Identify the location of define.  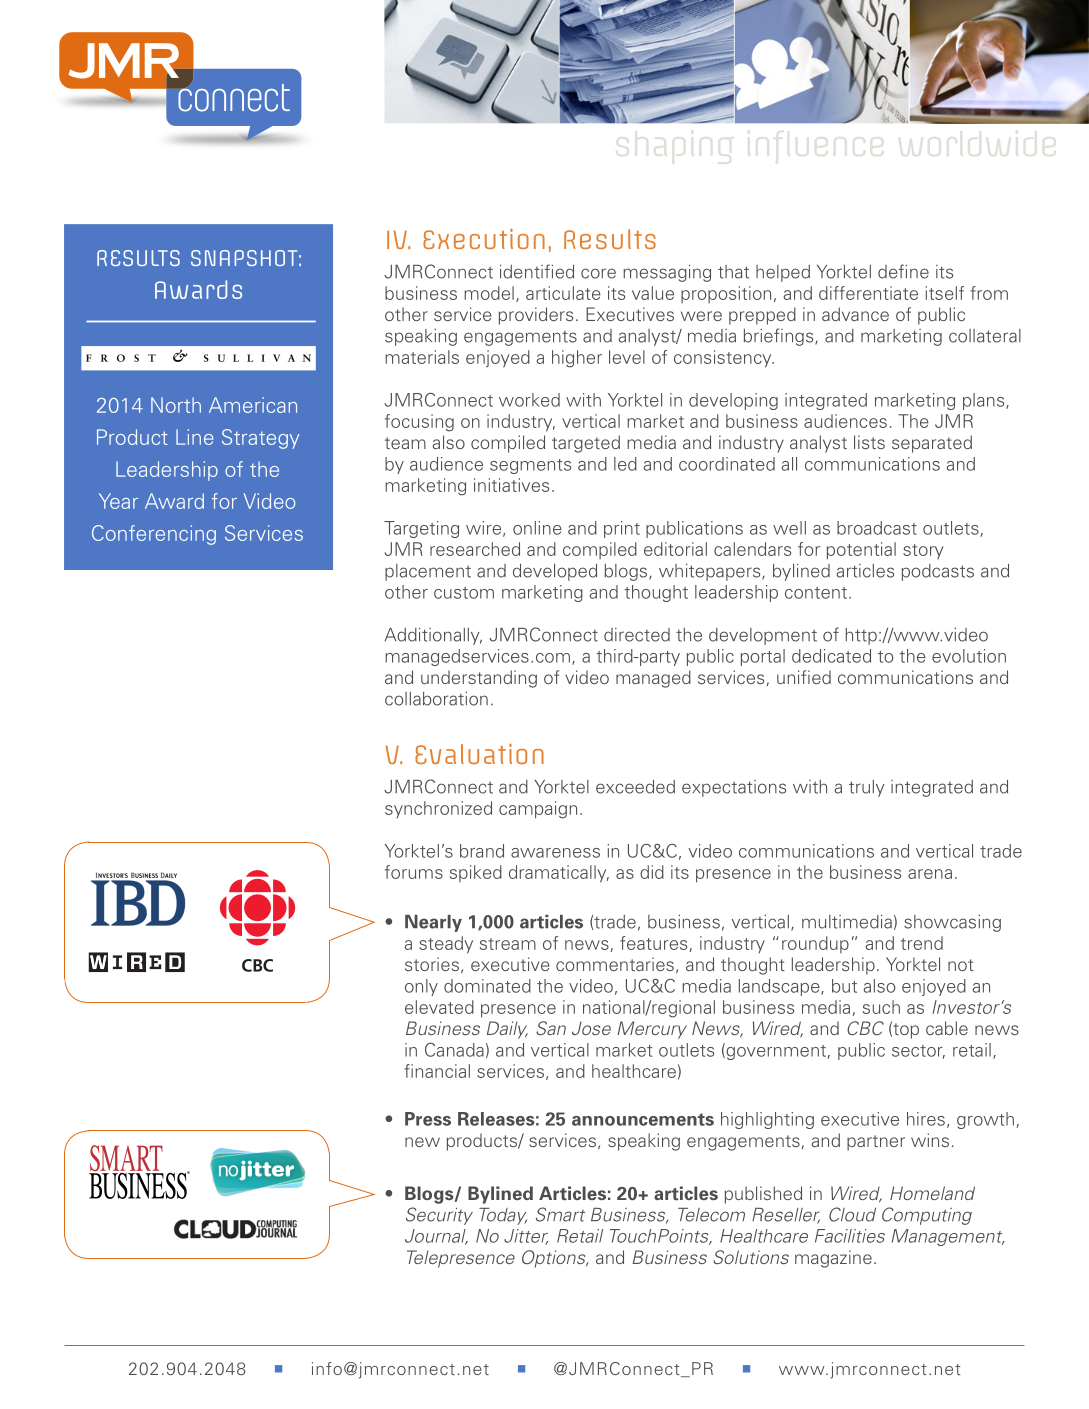
(903, 271).
